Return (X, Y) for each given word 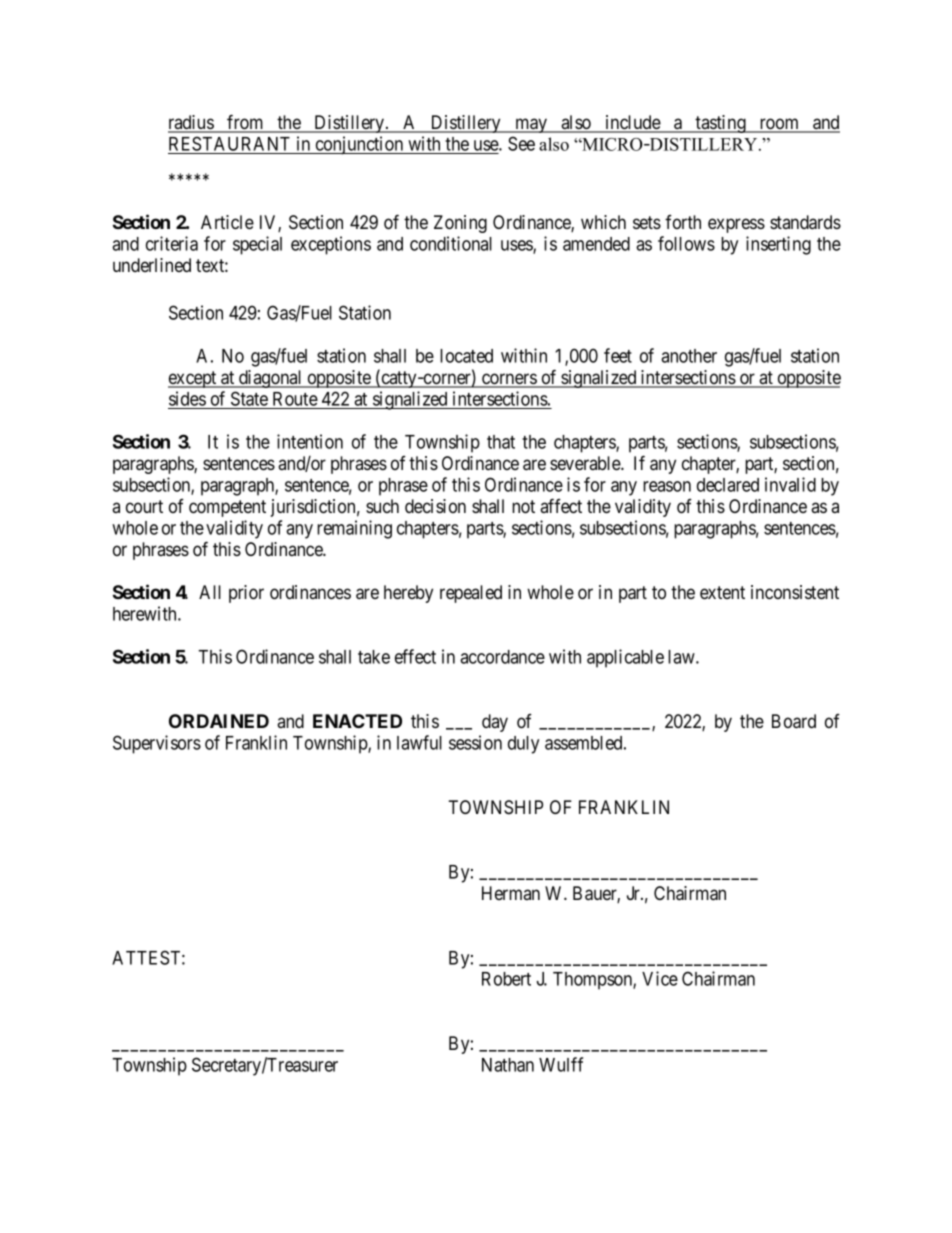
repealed (471, 594)
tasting (721, 124)
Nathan (508, 1065)
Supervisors (157, 744)
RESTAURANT (231, 145)
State (249, 400)
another (689, 356)
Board (794, 721)
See (521, 143)
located (466, 356)
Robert (506, 979)
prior (246, 594)
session (475, 742)
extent (722, 592)
